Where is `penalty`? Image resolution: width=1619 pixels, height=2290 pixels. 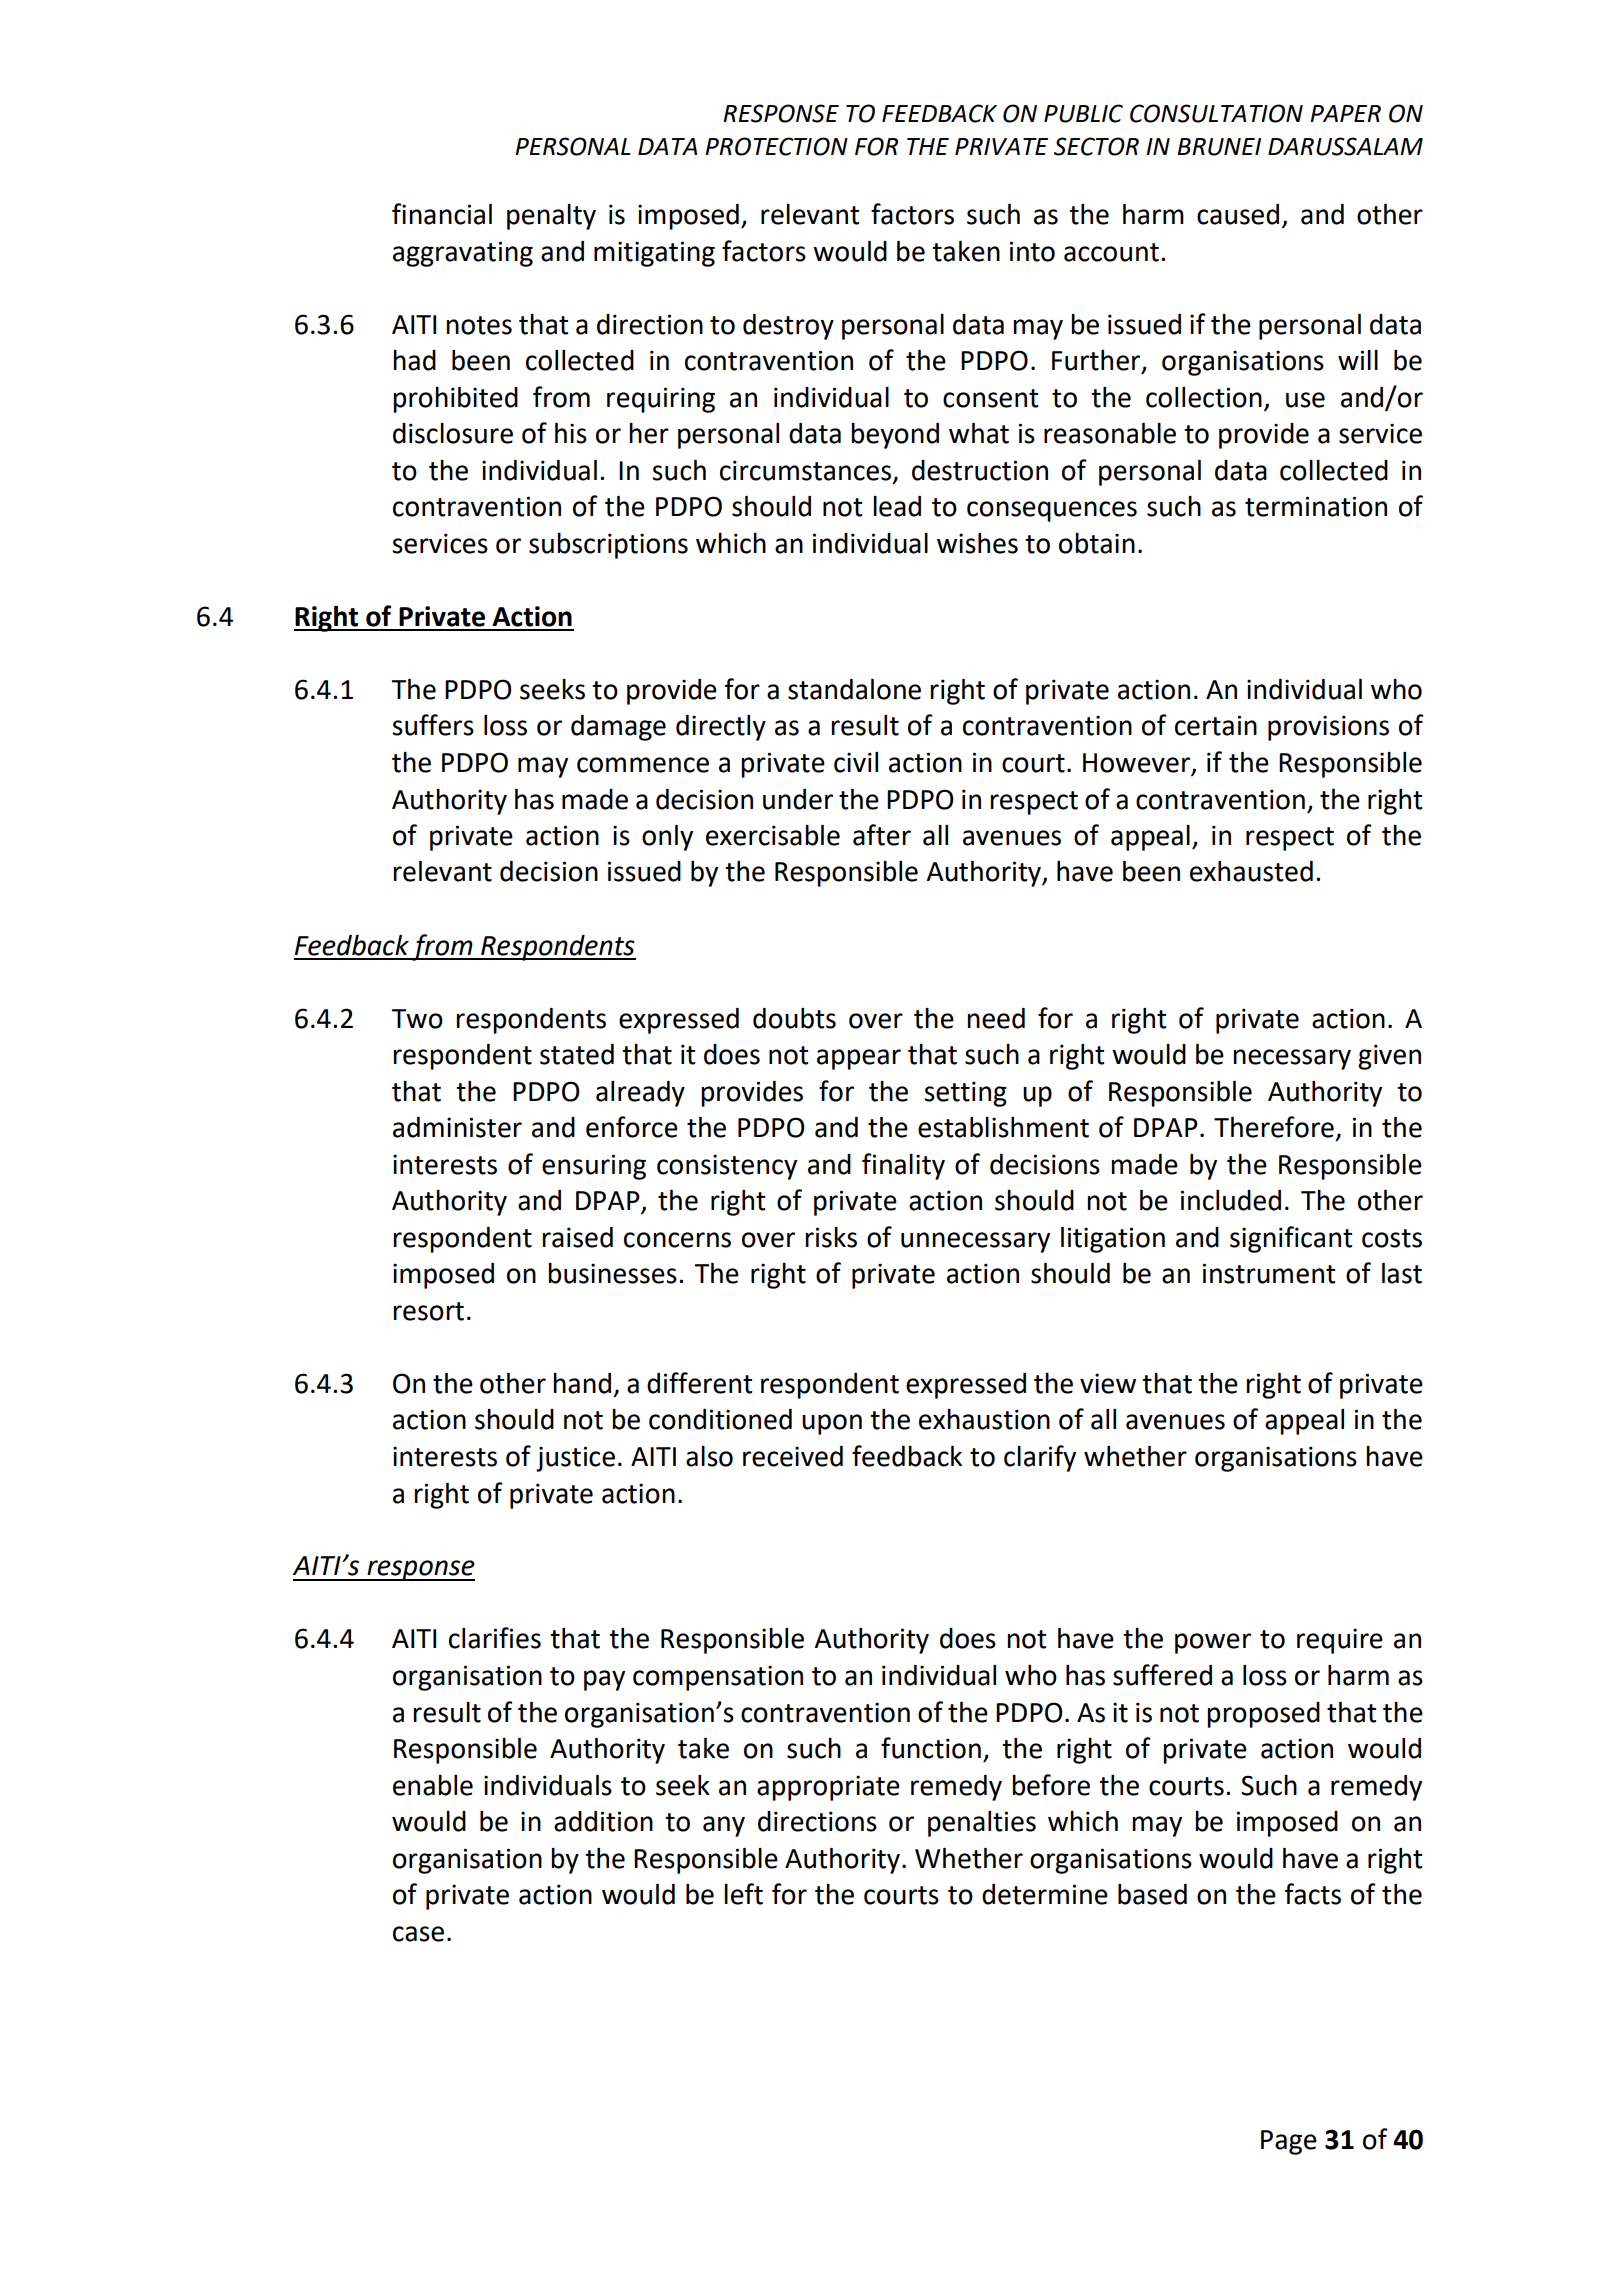
penalty is located at coordinates (551, 217).
